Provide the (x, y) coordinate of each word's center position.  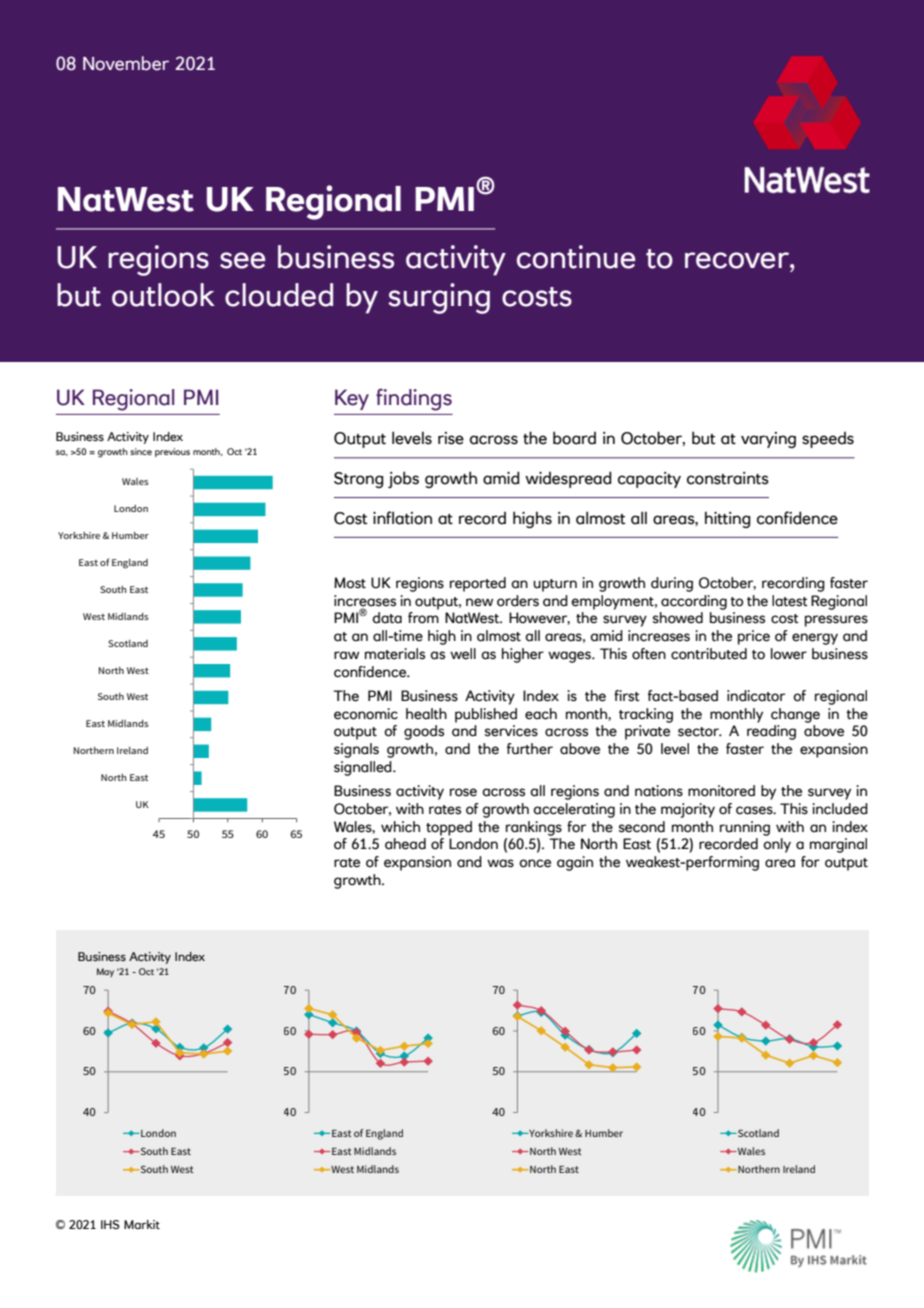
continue (576, 257)
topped (449, 828)
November (126, 63)
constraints (728, 478)
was (500, 863)
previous (172, 452)
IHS (110, 1224)
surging (439, 298)
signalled (364, 768)
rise (451, 438)
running (745, 828)
